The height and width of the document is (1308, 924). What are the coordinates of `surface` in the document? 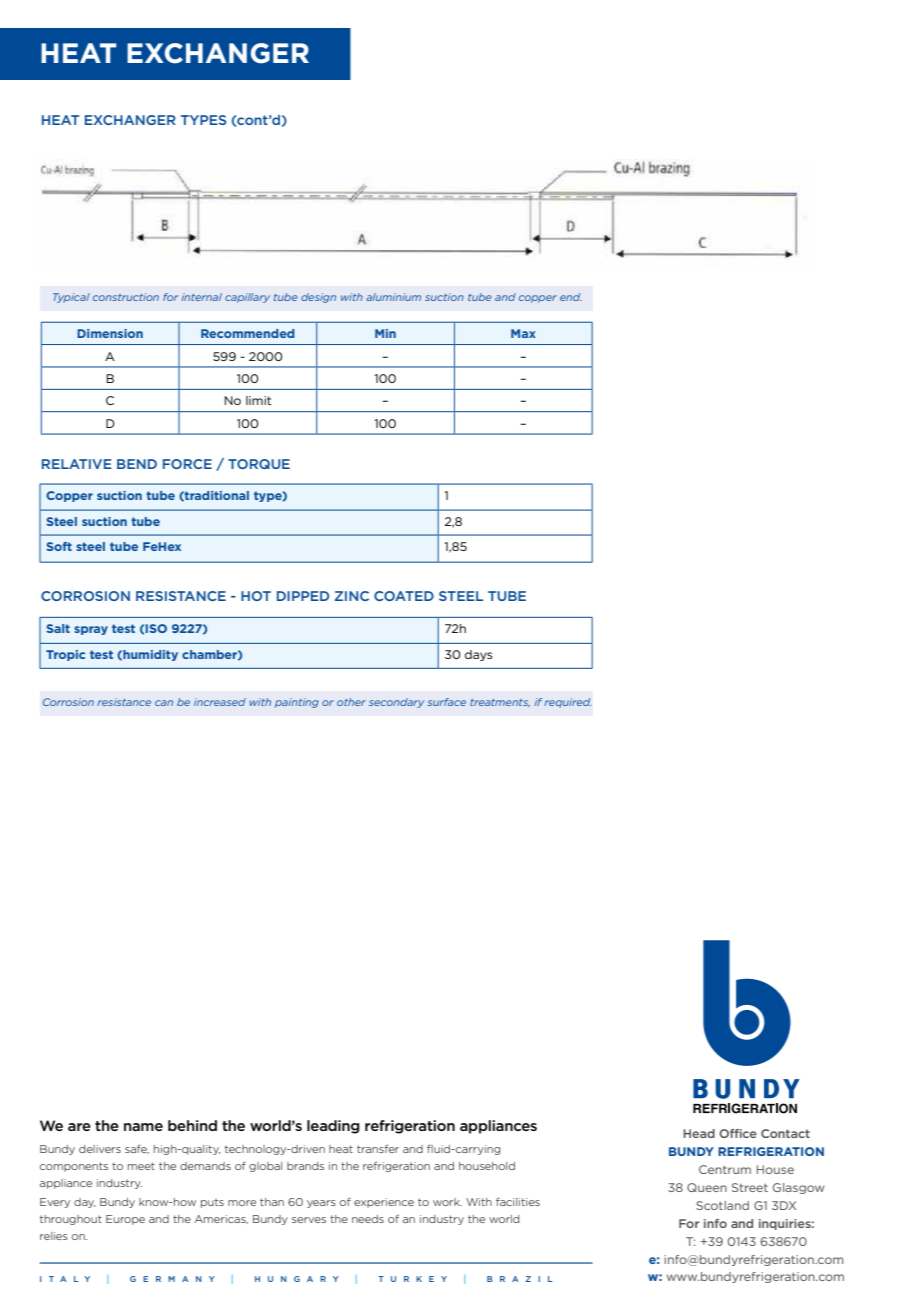 It's located at (446, 702).
